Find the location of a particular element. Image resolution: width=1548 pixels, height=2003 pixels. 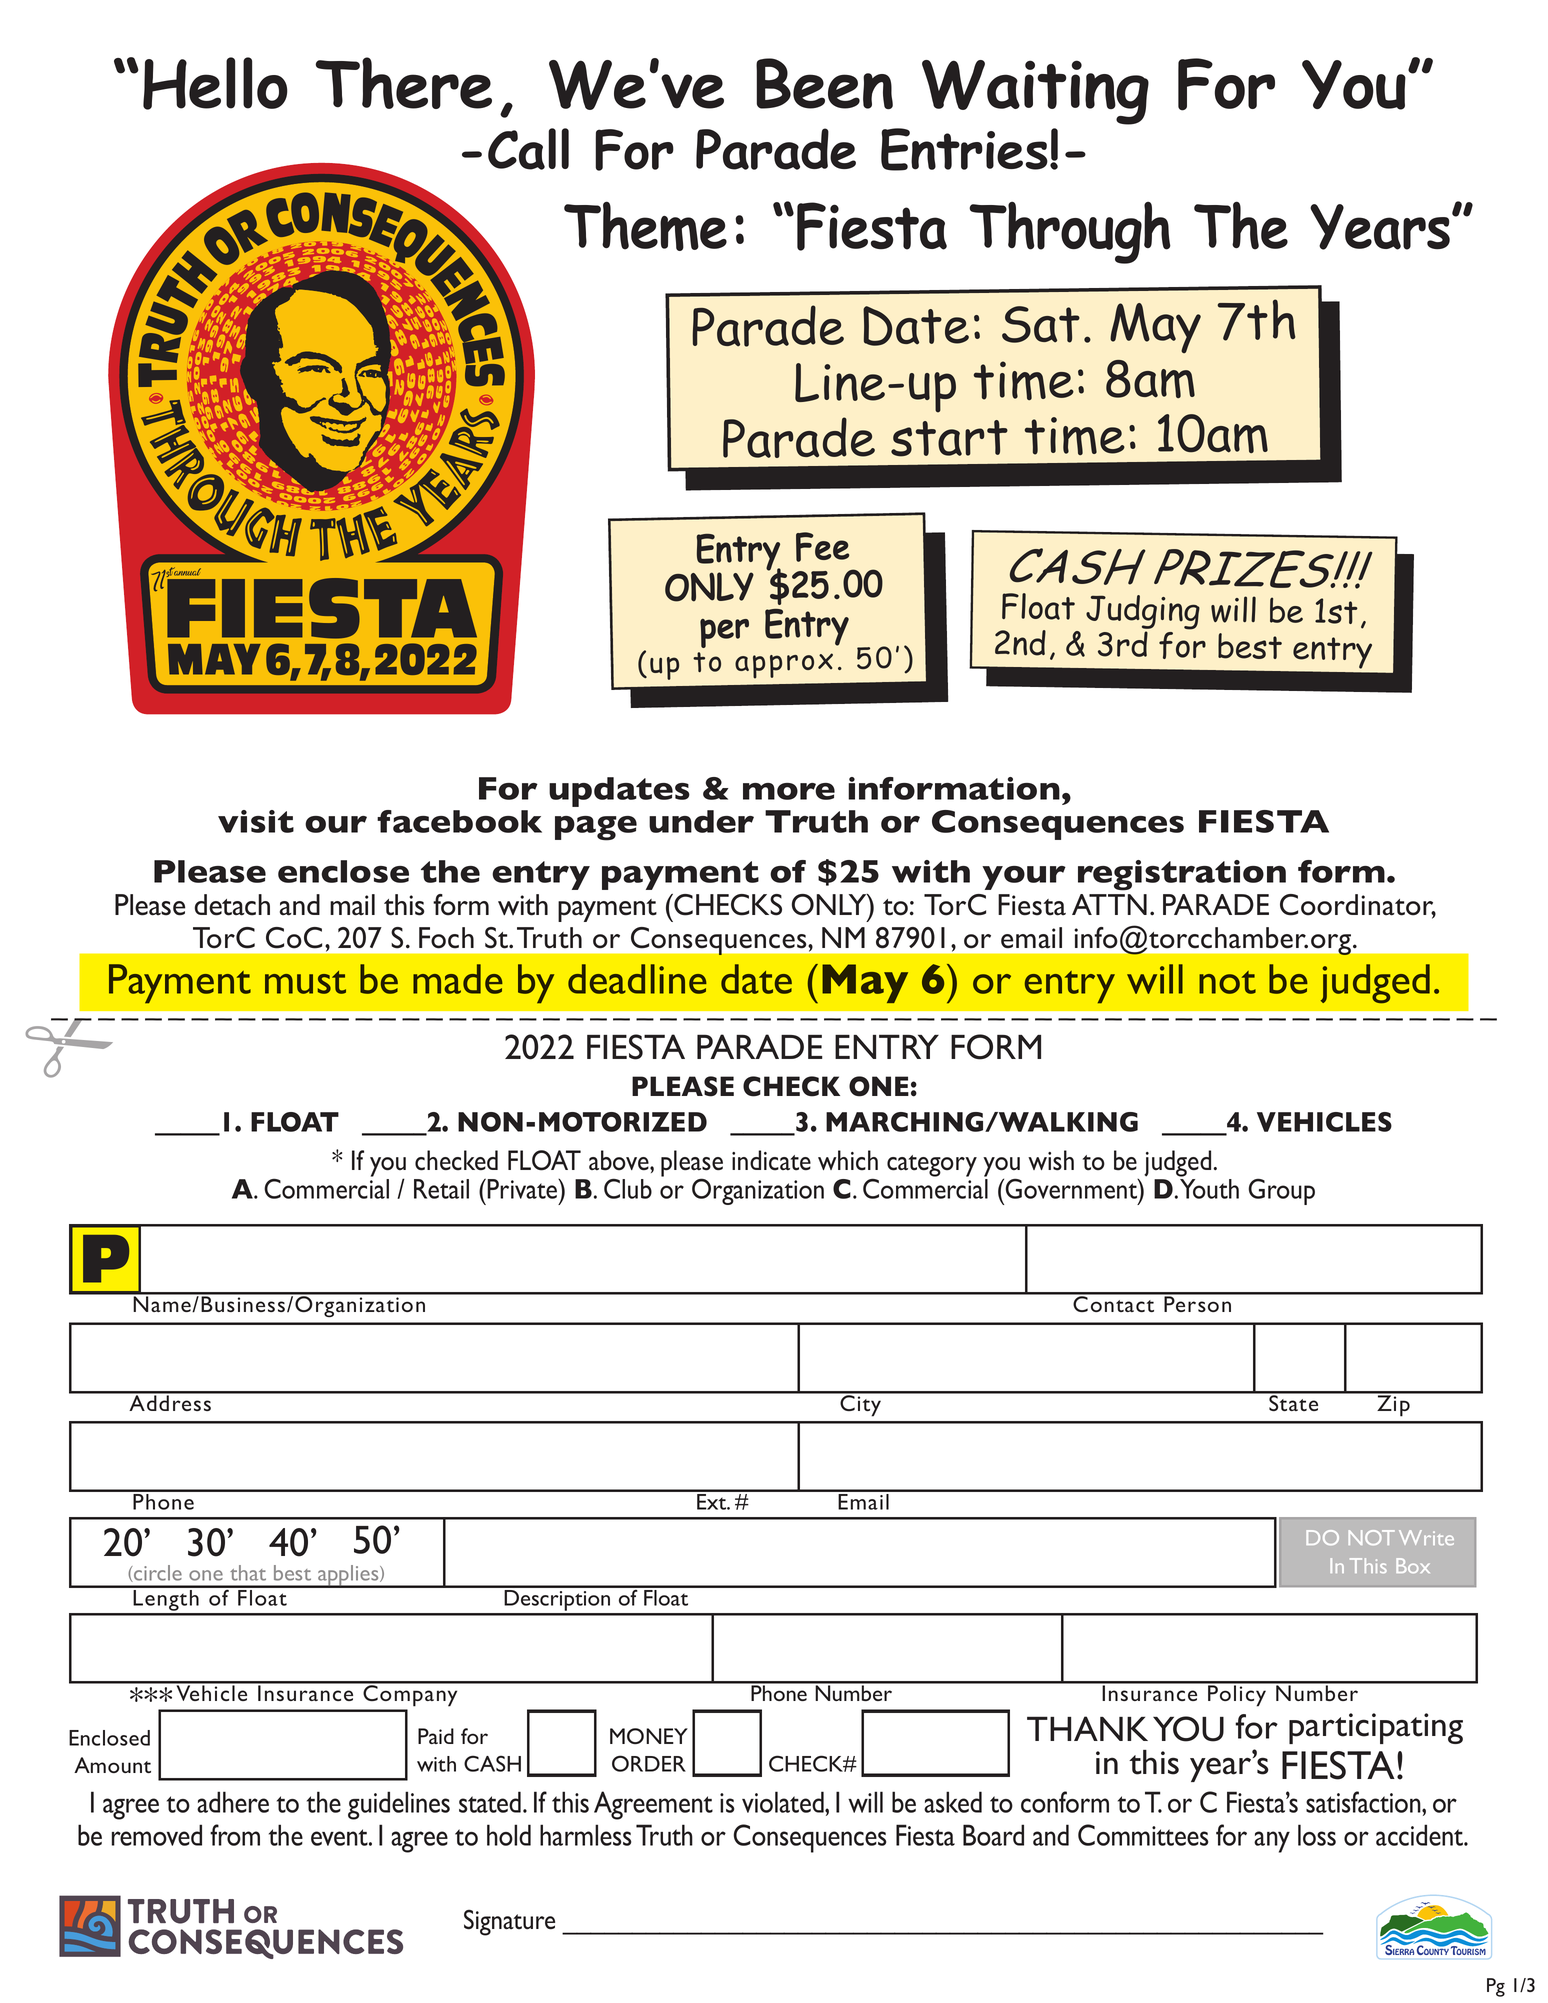

Been is located at coordinates (824, 84).
